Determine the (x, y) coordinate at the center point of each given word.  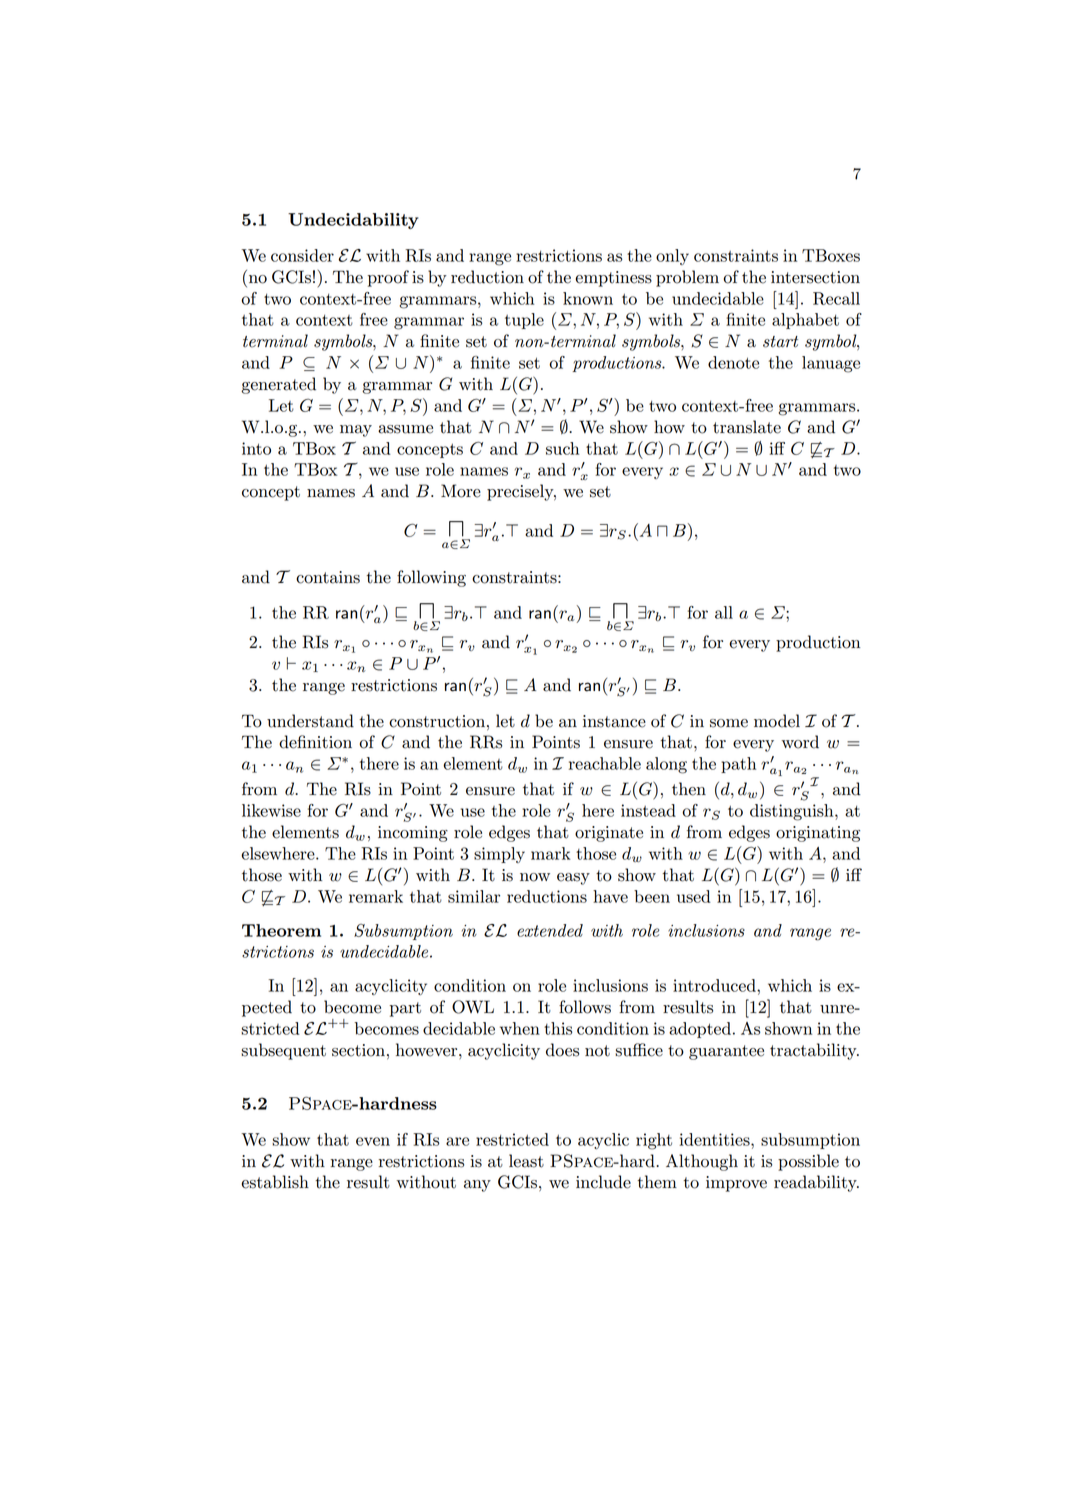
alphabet (805, 321)
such (562, 448)
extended (550, 930)
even (373, 1141)
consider (302, 255)
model (777, 721)
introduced (715, 985)
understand (310, 721)
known (588, 298)
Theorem (281, 930)
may (356, 431)
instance (614, 721)
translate (747, 427)
